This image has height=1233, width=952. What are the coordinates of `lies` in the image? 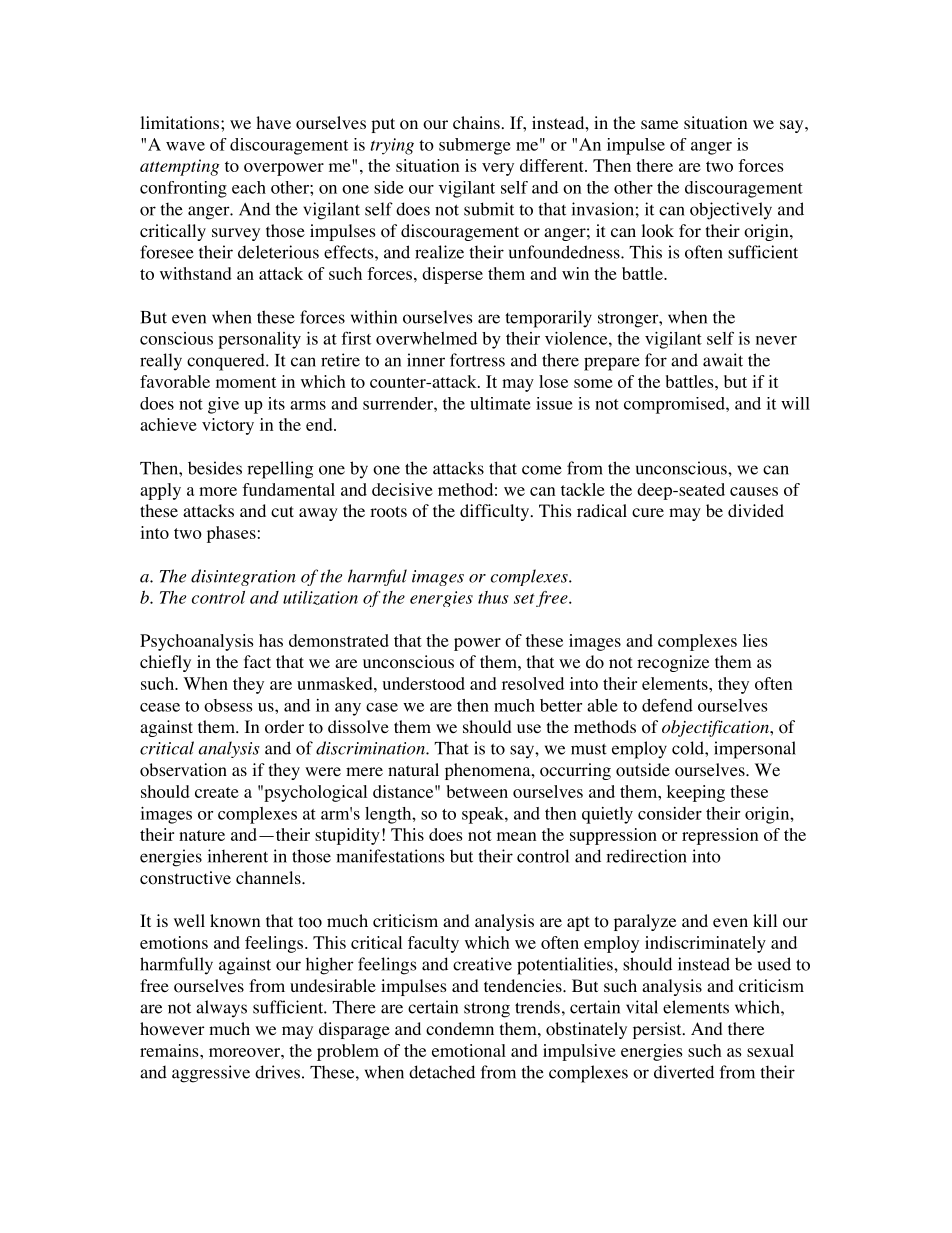 It's located at (755, 640).
